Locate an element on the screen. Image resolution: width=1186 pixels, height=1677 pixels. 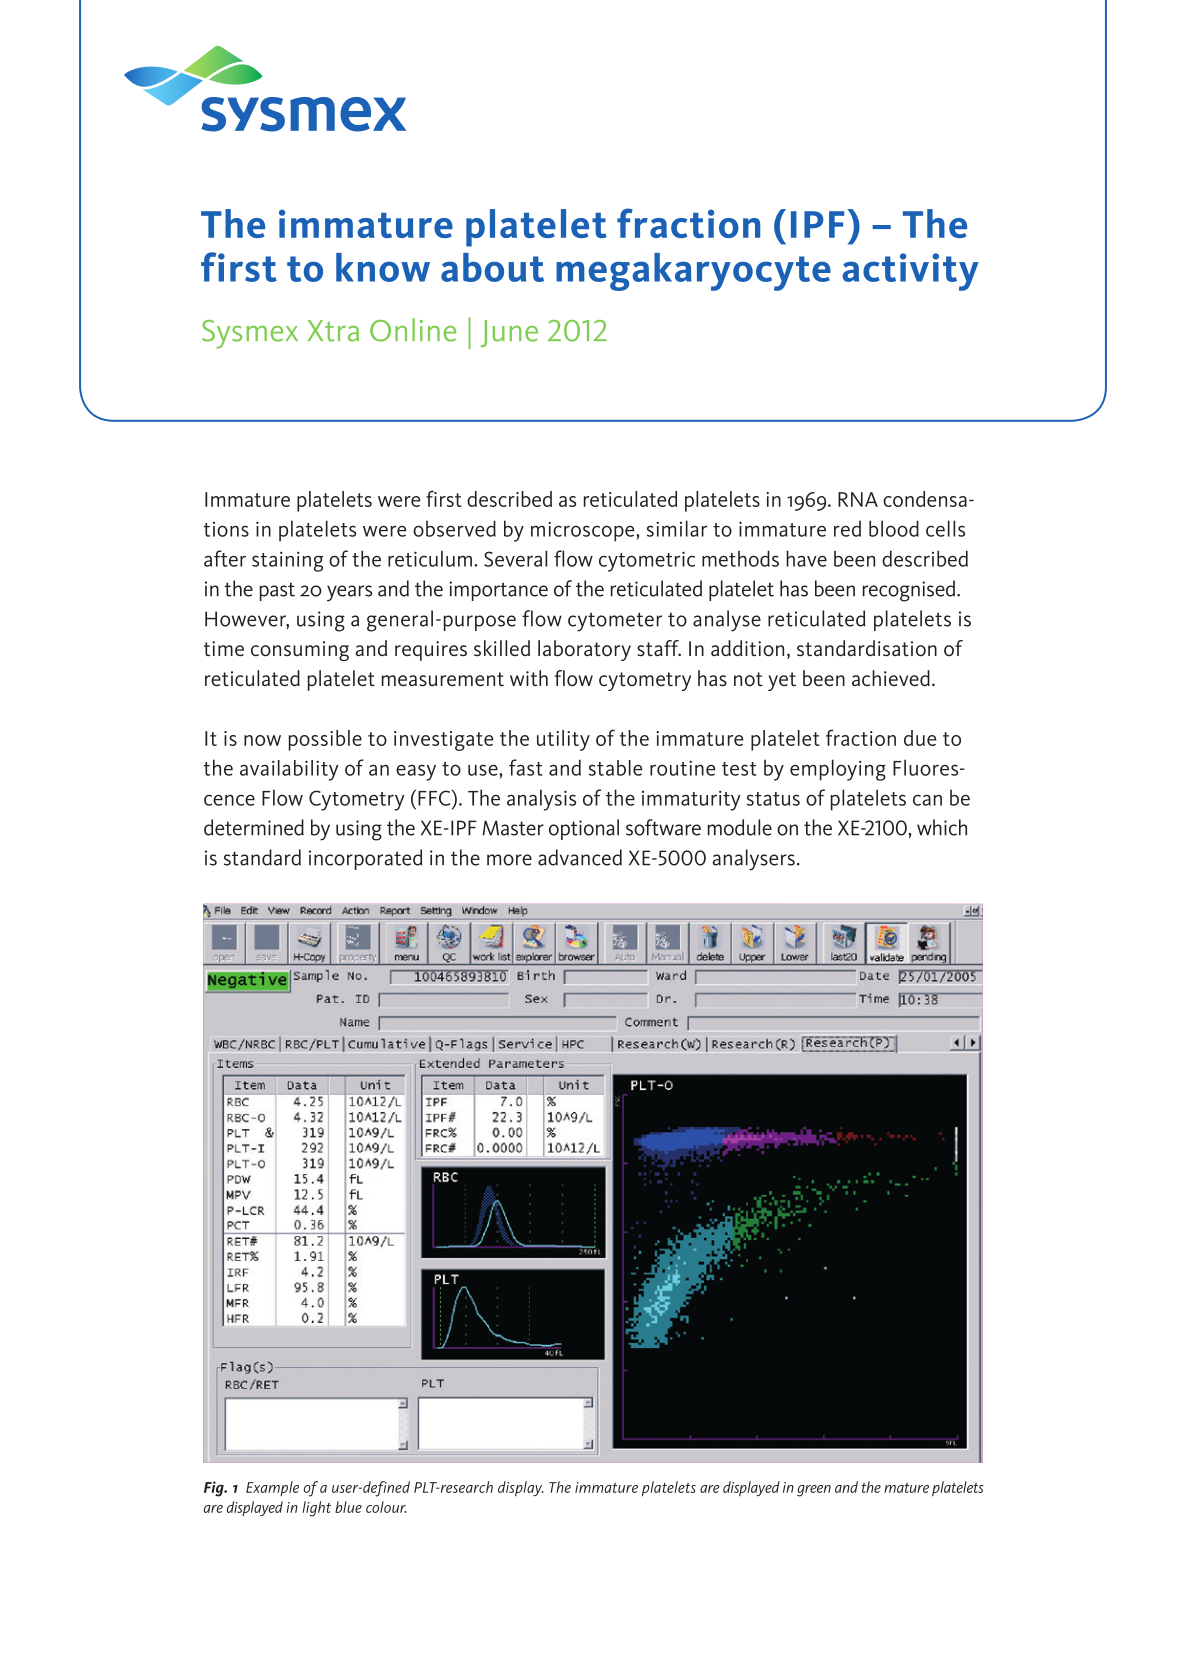
laboratory is located at coordinates (584, 650).
